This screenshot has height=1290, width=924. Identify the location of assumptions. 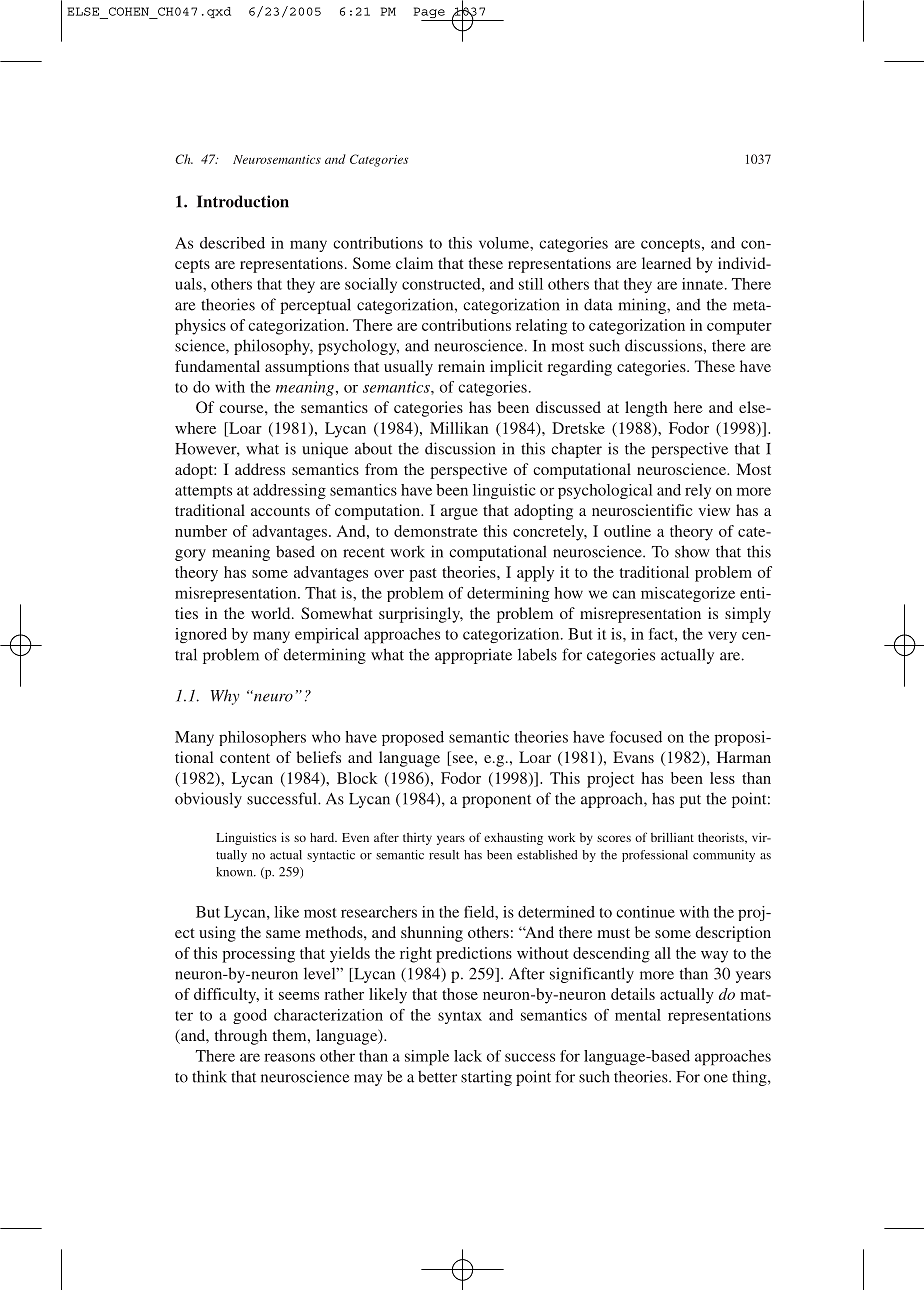
(307, 368).
